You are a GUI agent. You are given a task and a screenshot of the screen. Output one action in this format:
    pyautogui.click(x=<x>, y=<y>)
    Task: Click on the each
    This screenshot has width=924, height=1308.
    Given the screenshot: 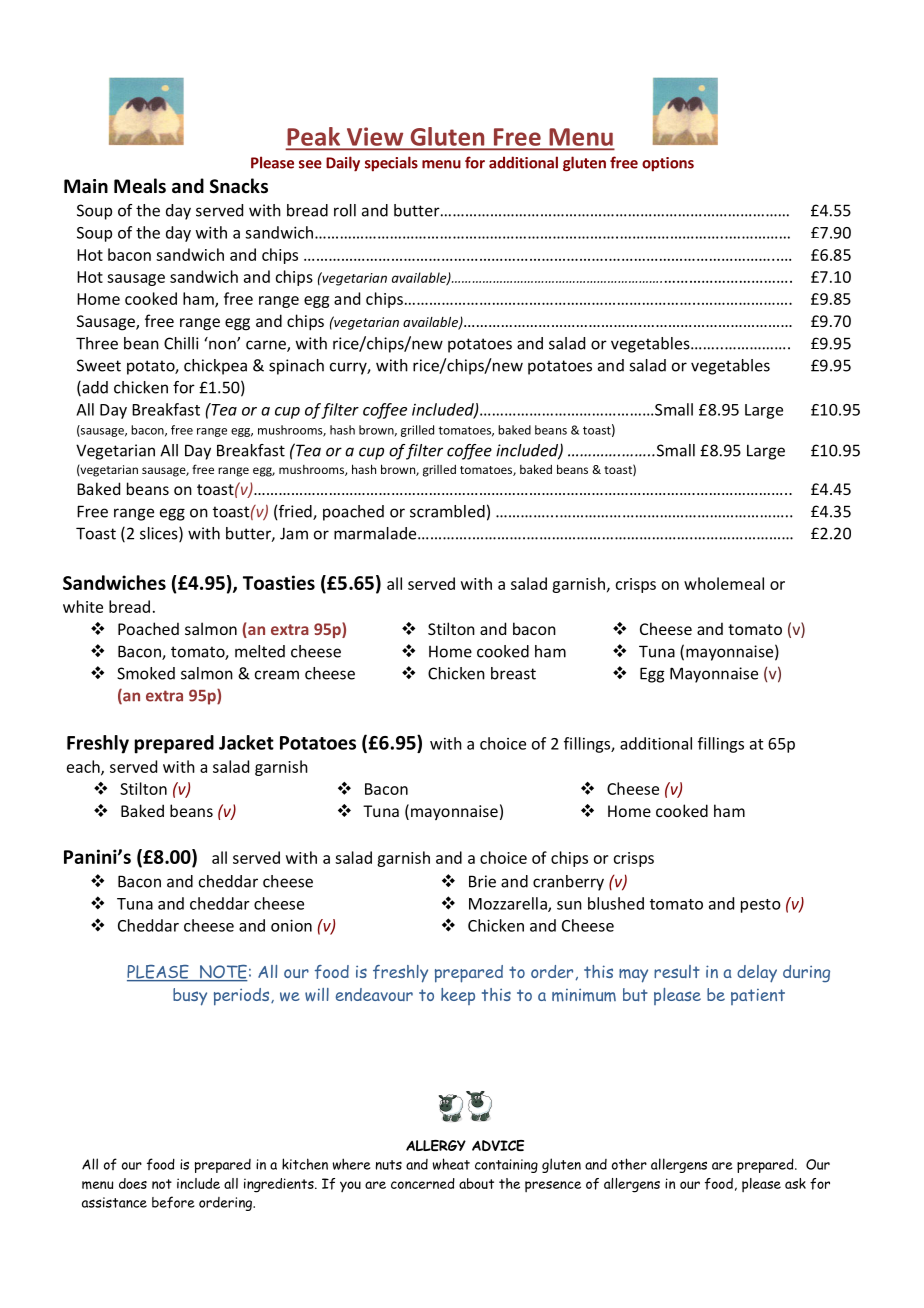 What is the action you would take?
    pyautogui.click(x=84, y=767)
